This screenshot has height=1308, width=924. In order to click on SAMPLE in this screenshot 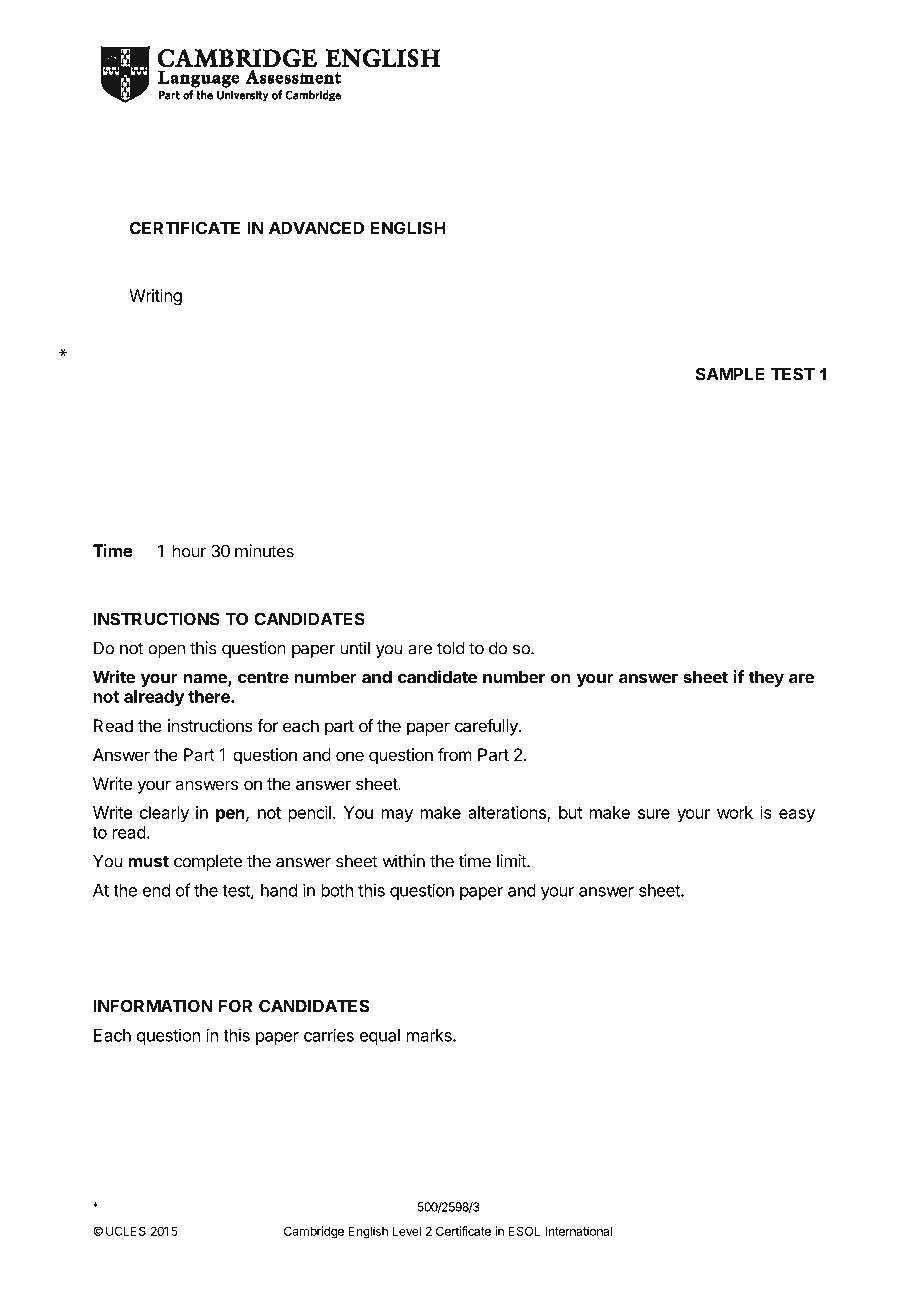, I will do `click(730, 374)`.
